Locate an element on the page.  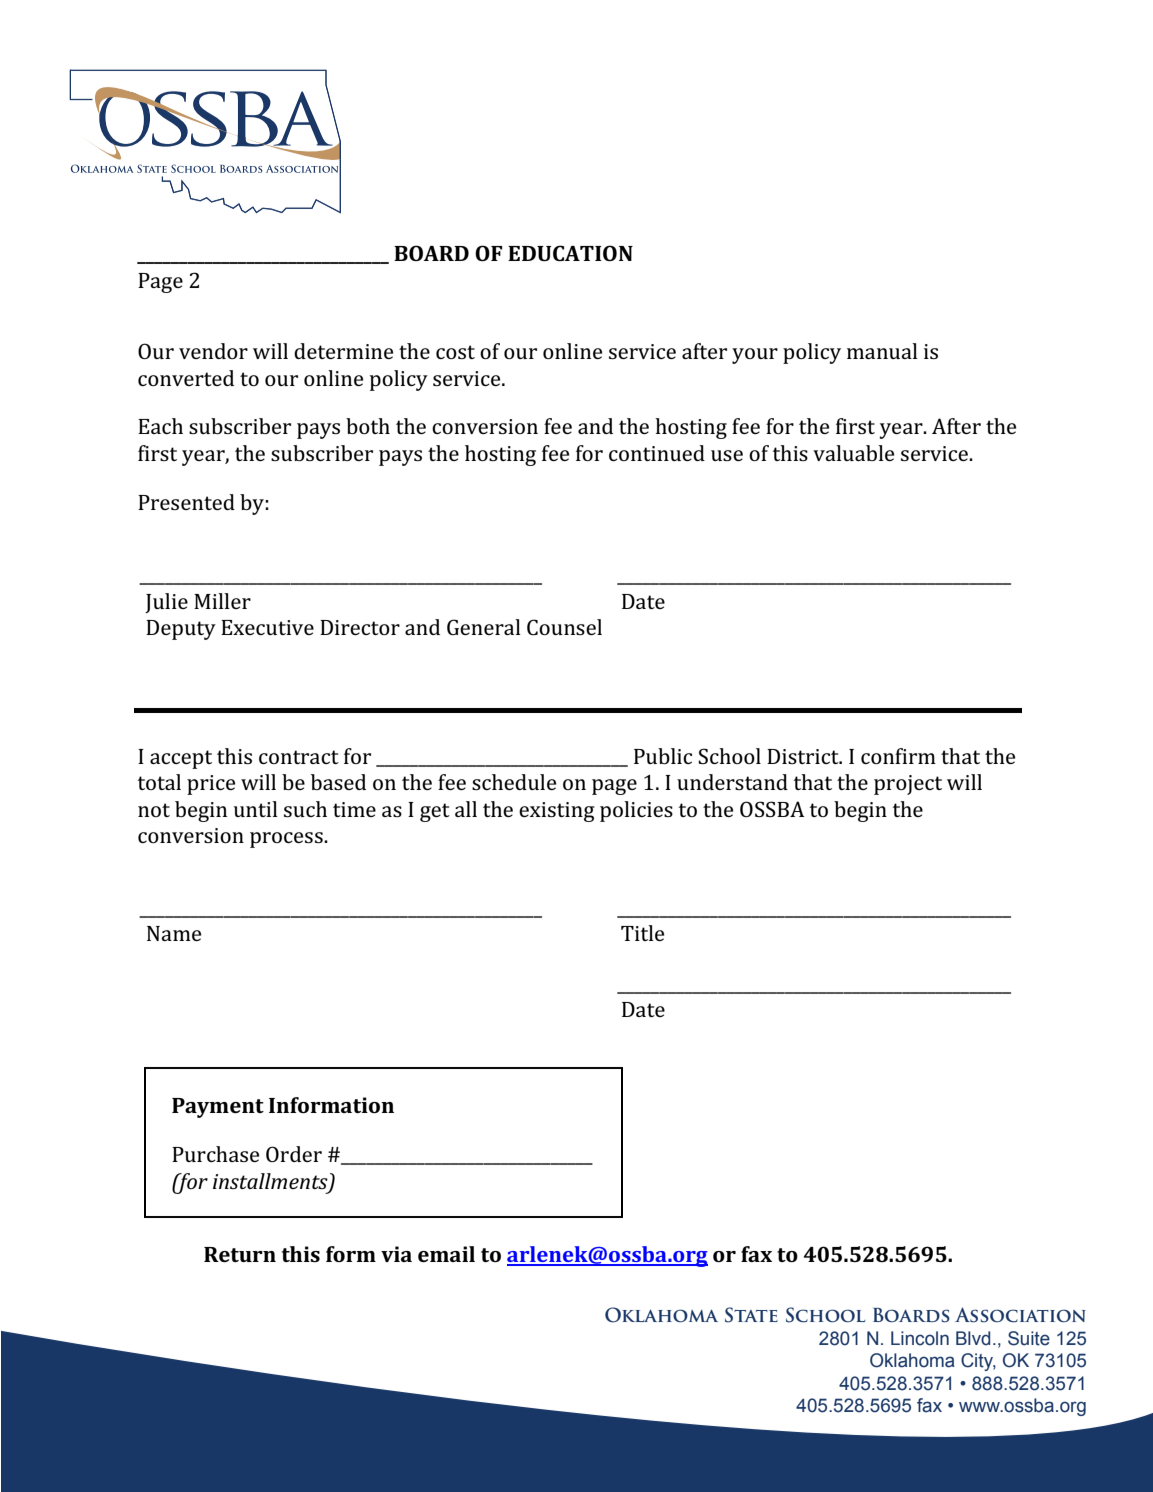
project is located at coordinates (908, 785).
